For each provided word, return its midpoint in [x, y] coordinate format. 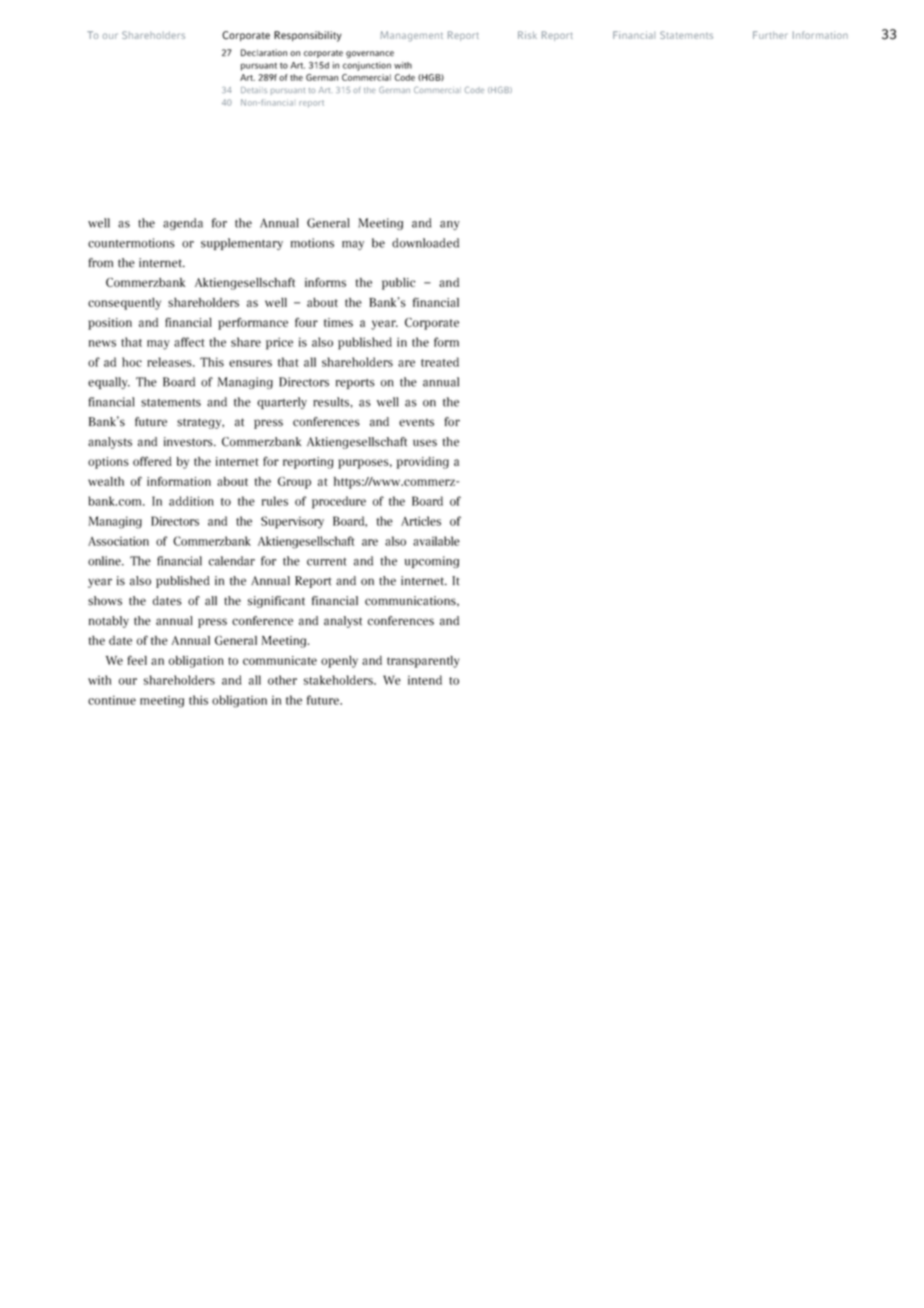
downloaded [425, 243]
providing [423, 463]
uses [425, 443]
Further [770, 35]
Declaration [264, 52]
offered [152, 461]
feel [137, 660]
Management [411, 36]
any [450, 225]
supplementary [242, 244]
